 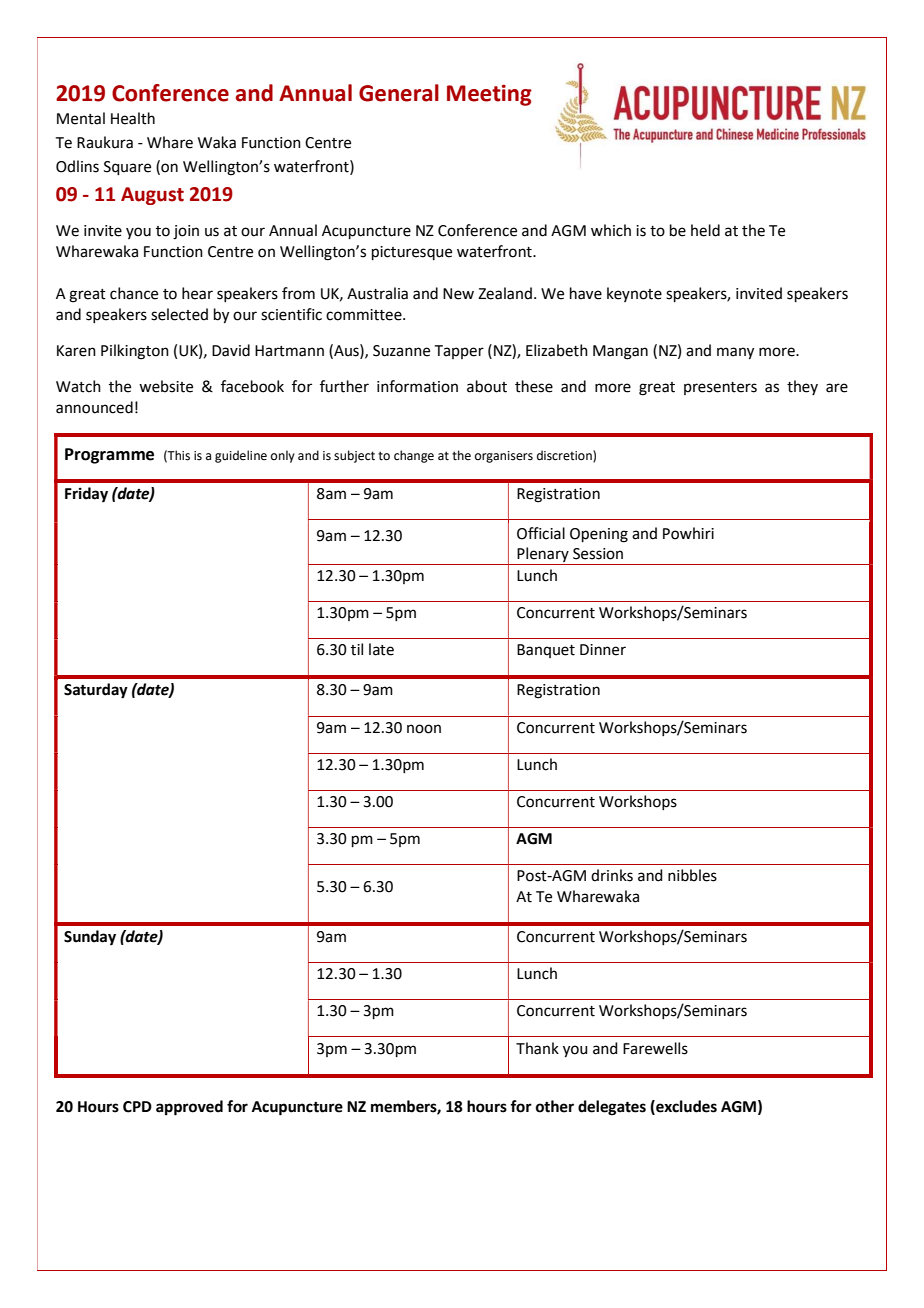 I want to click on held, so click(x=705, y=230).
